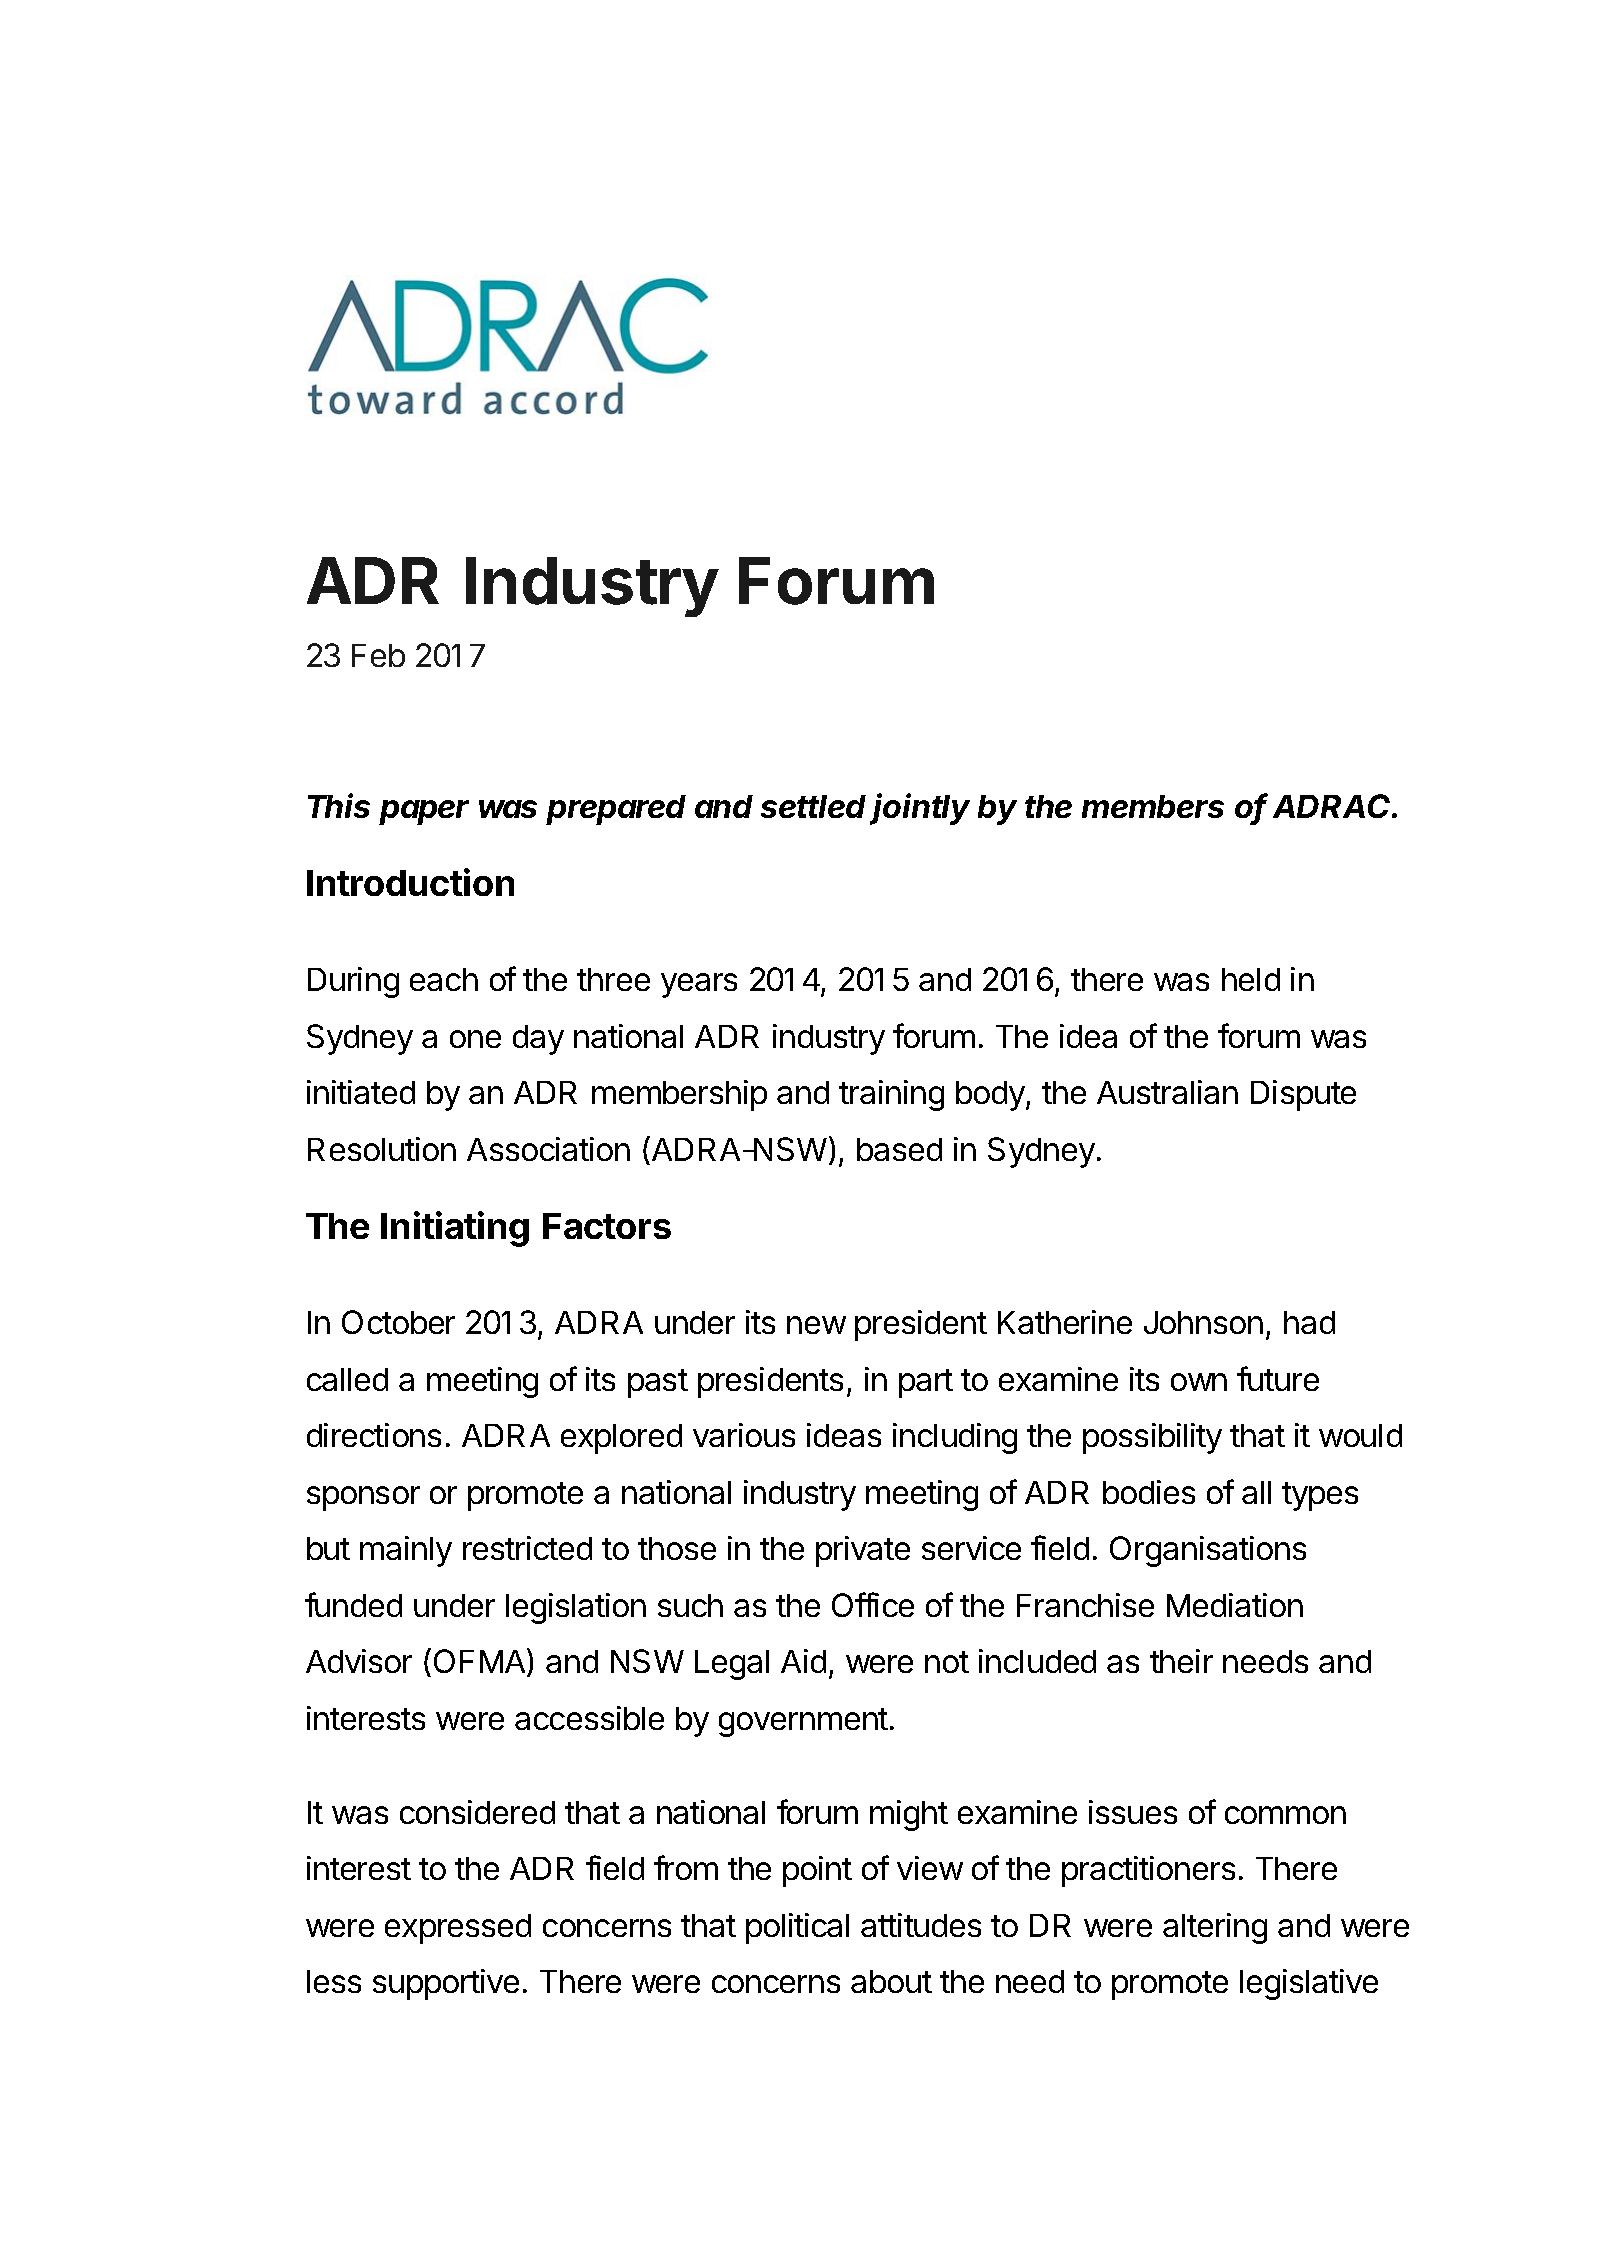 This document has height=2265, width=1601. I want to click on Feb, so click(378, 655).
